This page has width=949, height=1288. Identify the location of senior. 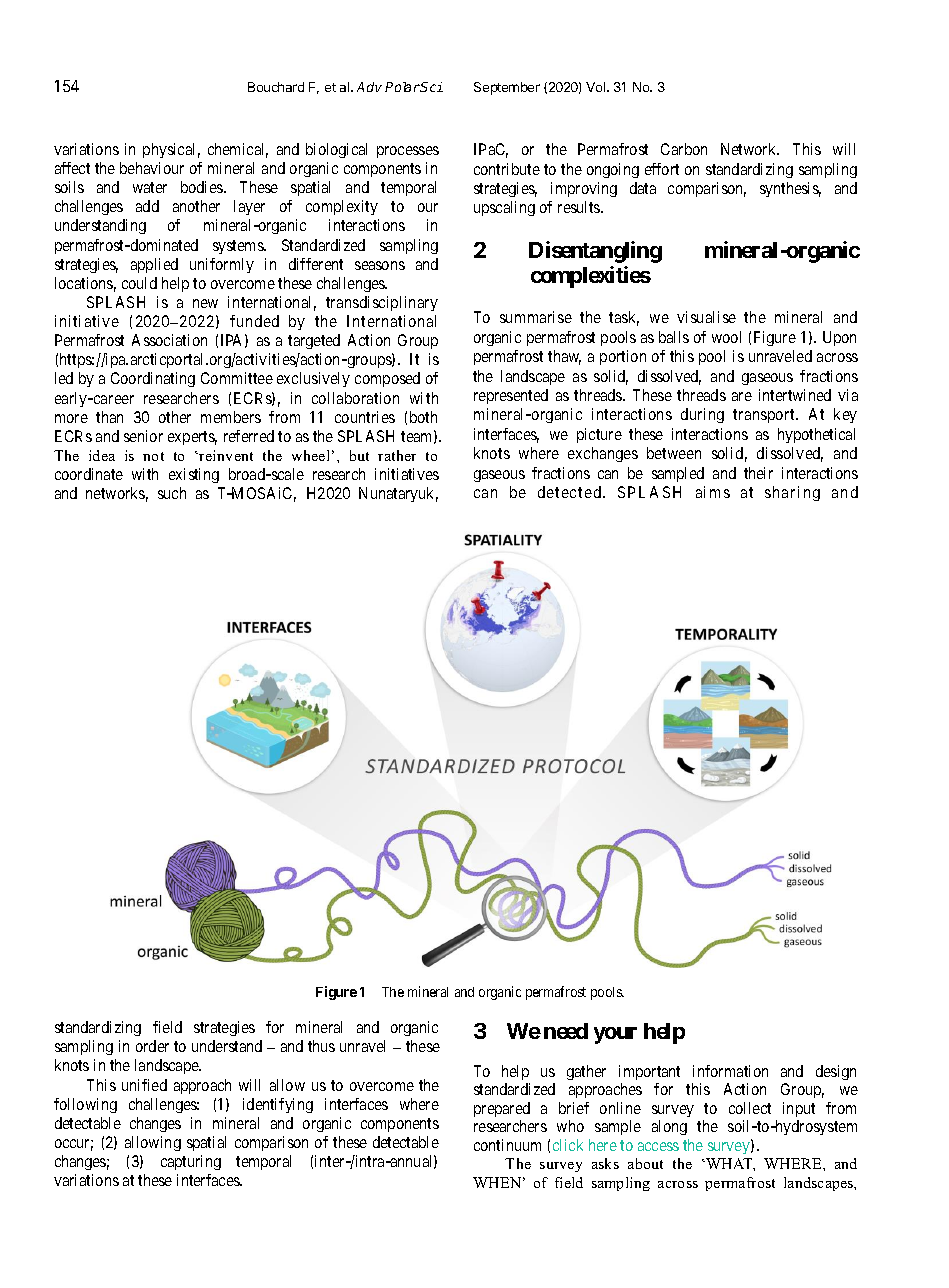
(143, 436).
